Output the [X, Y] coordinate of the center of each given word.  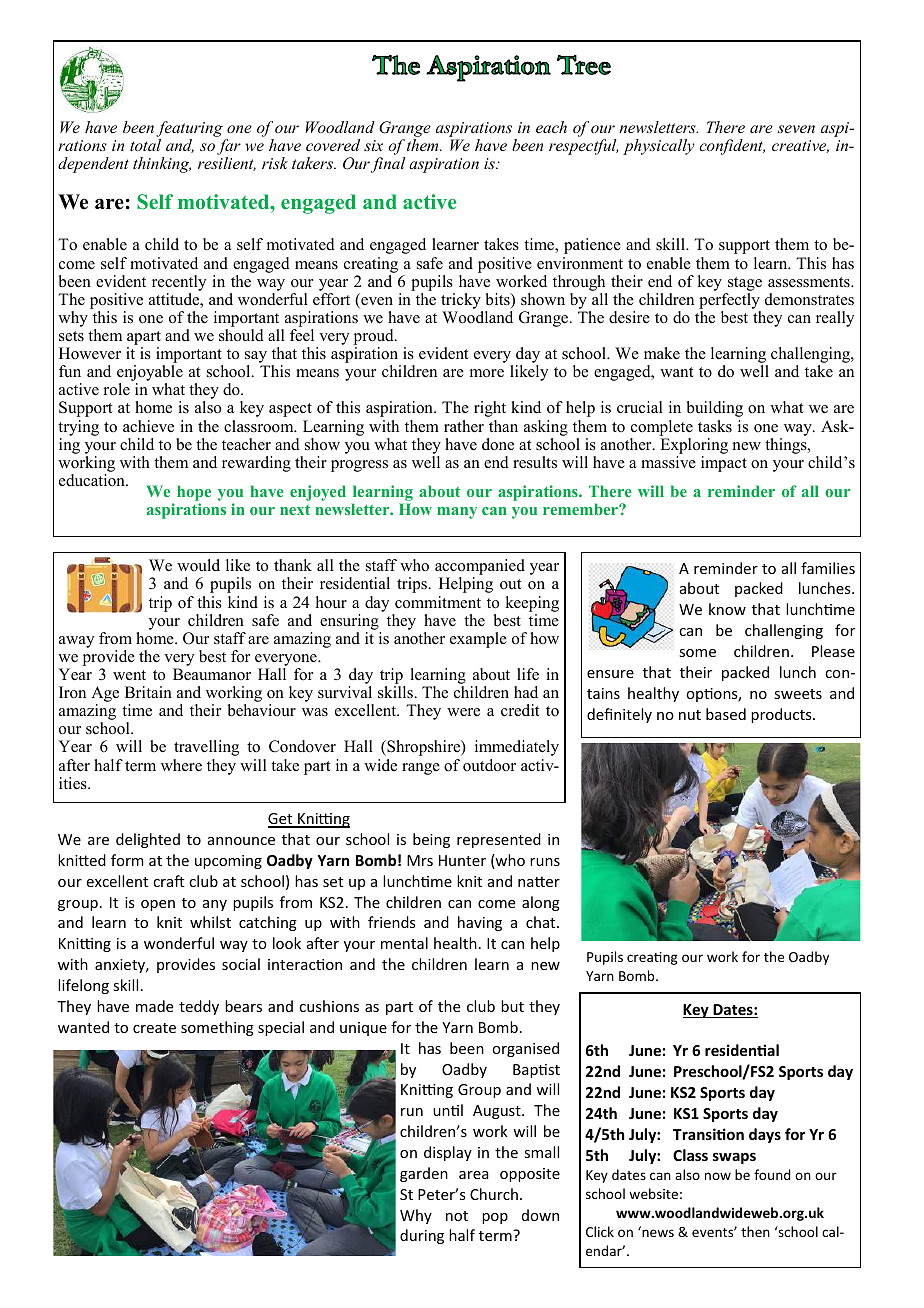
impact [724, 464]
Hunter [462, 860]
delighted [148, 840]
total [145, 145]
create [154, 1028]
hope [194, 494]
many [457, 513]
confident [732, 147]
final [388, 165]
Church [494, 1194]
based [726, 714]
